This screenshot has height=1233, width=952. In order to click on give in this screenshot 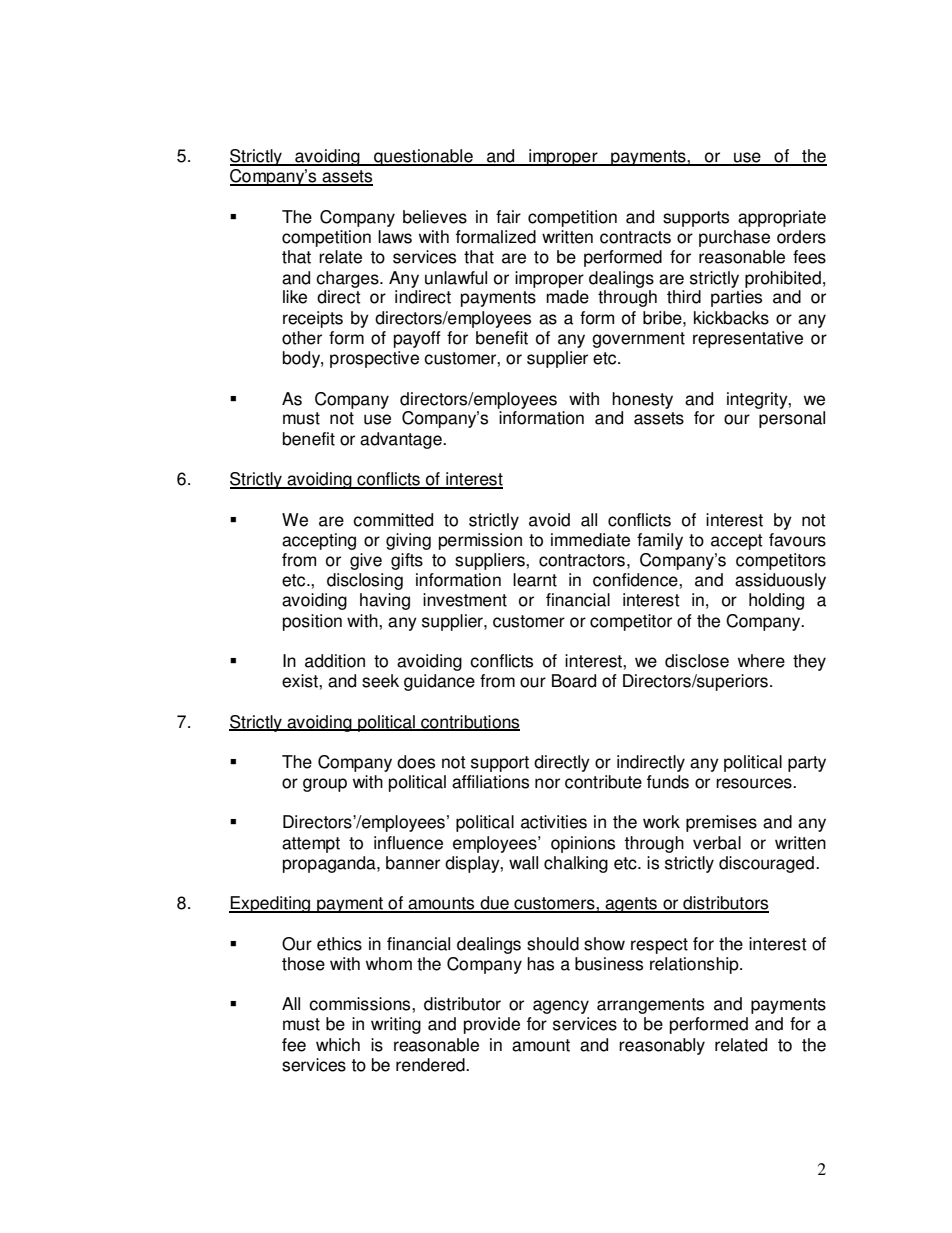, I will do `click(366, 561)`.
